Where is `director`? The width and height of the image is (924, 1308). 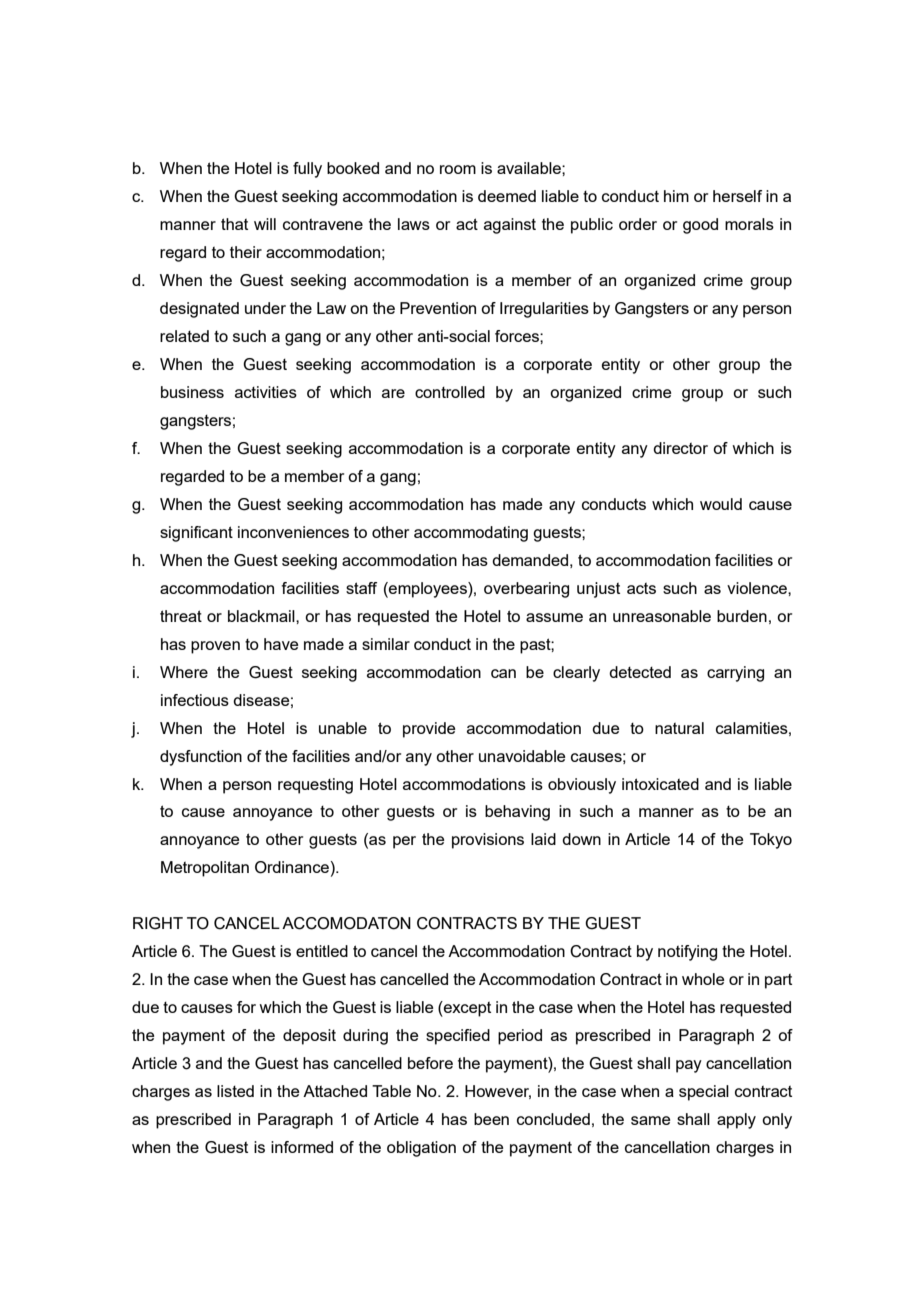 director is located at coordinates (680, 448).
